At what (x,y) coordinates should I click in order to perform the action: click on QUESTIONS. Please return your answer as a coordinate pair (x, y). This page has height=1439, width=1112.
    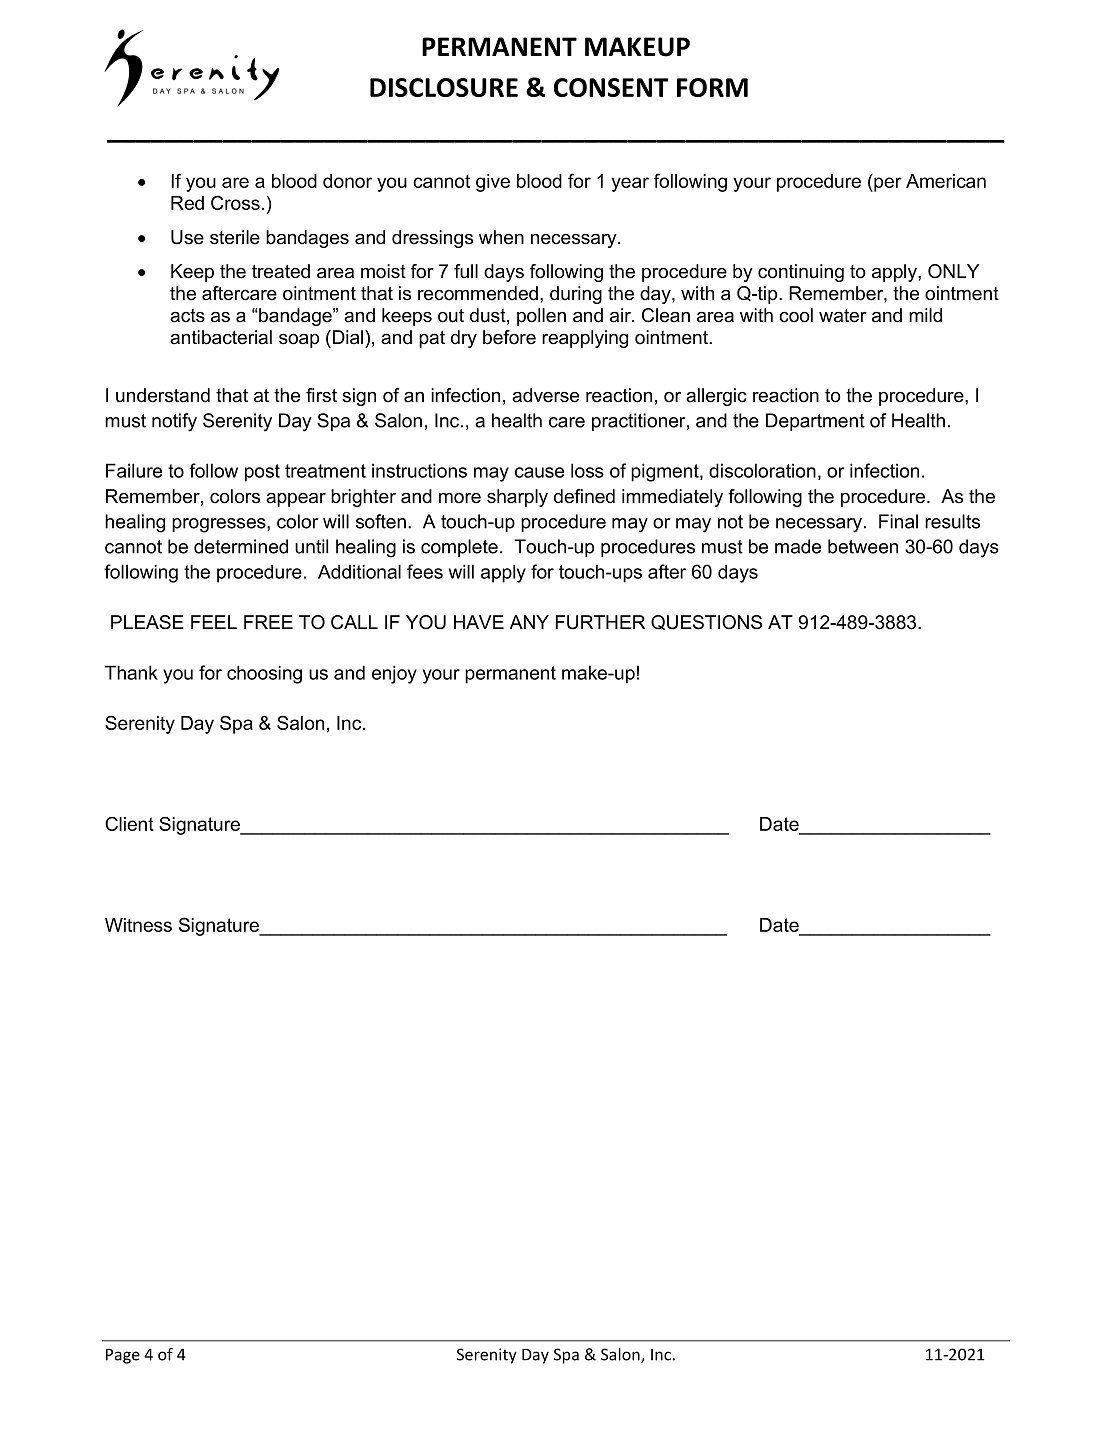
    Looking at the image, I should click on (706, 622).
